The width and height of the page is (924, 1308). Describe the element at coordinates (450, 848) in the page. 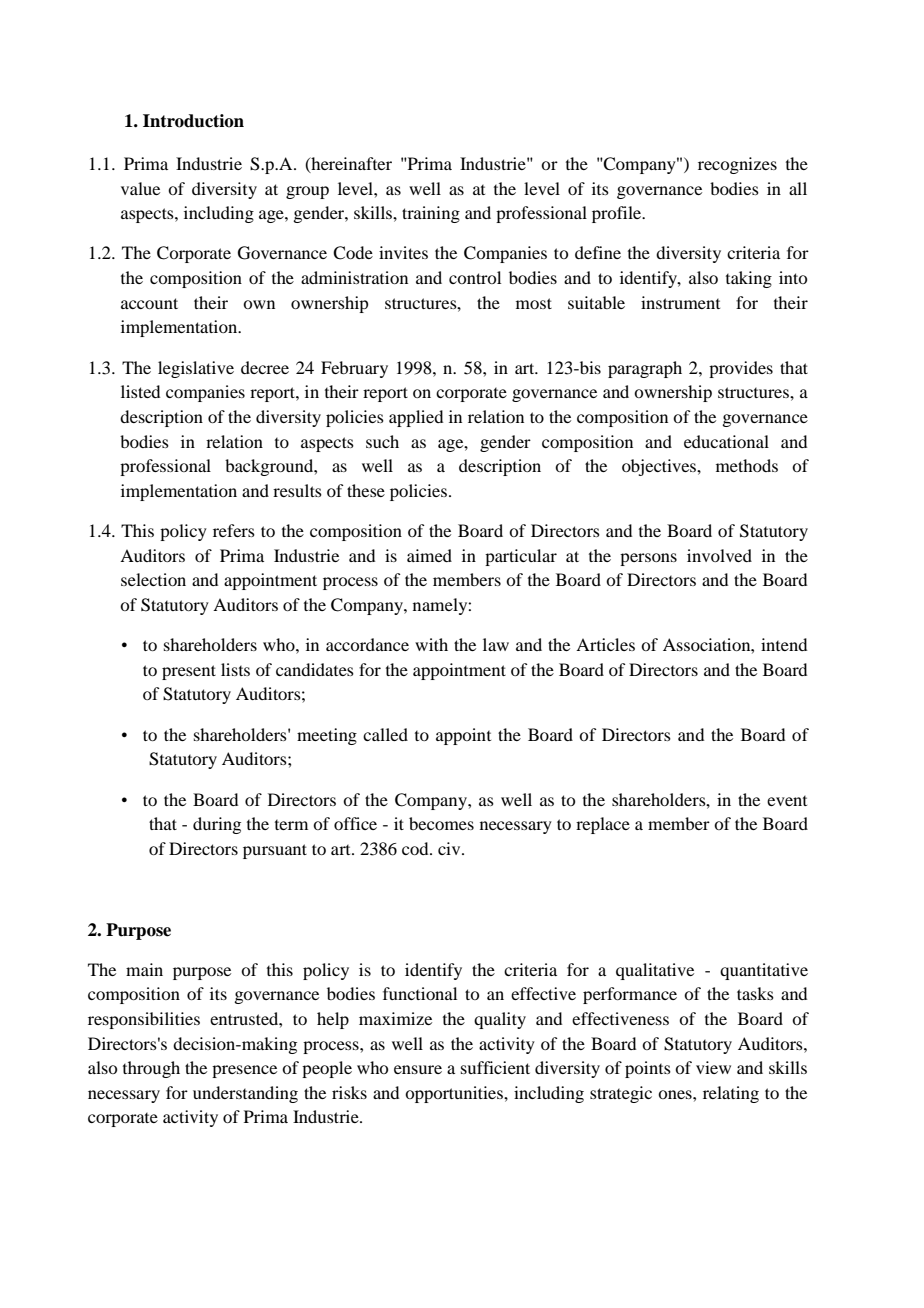

I see `civ` at that location.
